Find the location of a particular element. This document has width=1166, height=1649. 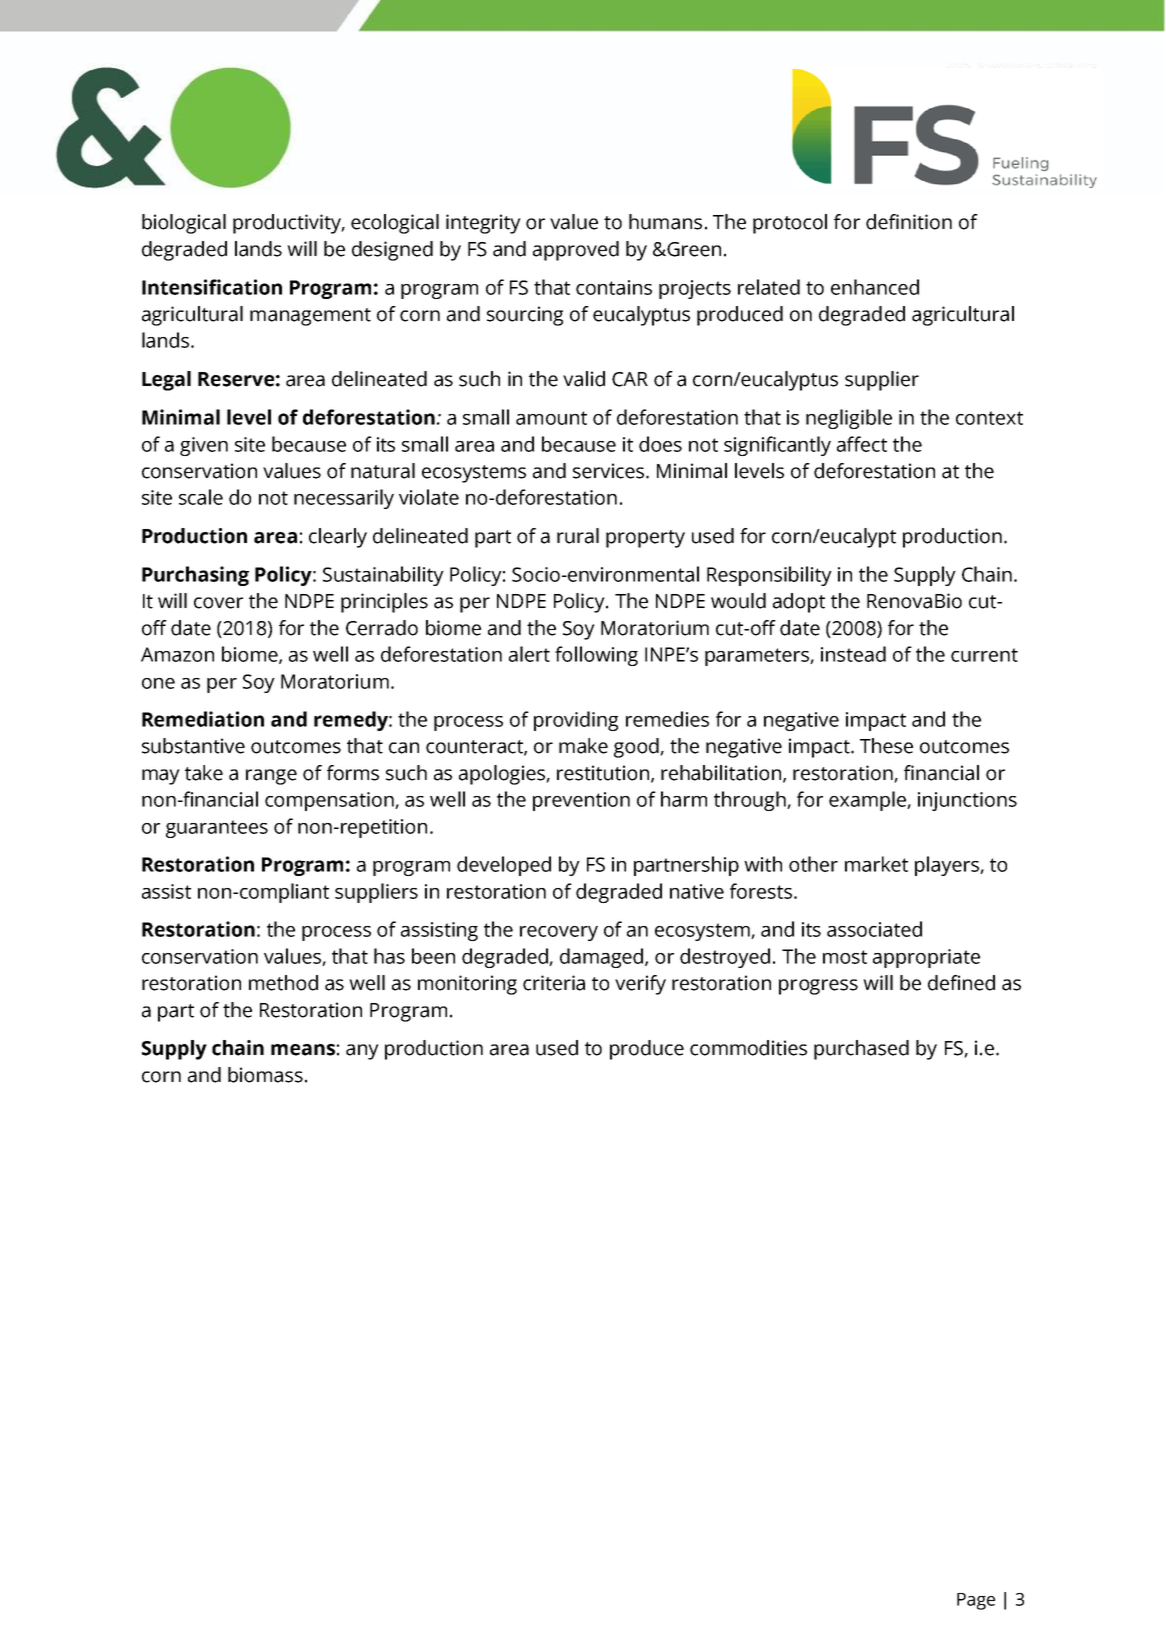

approved is located at coordinates (576, 251).
